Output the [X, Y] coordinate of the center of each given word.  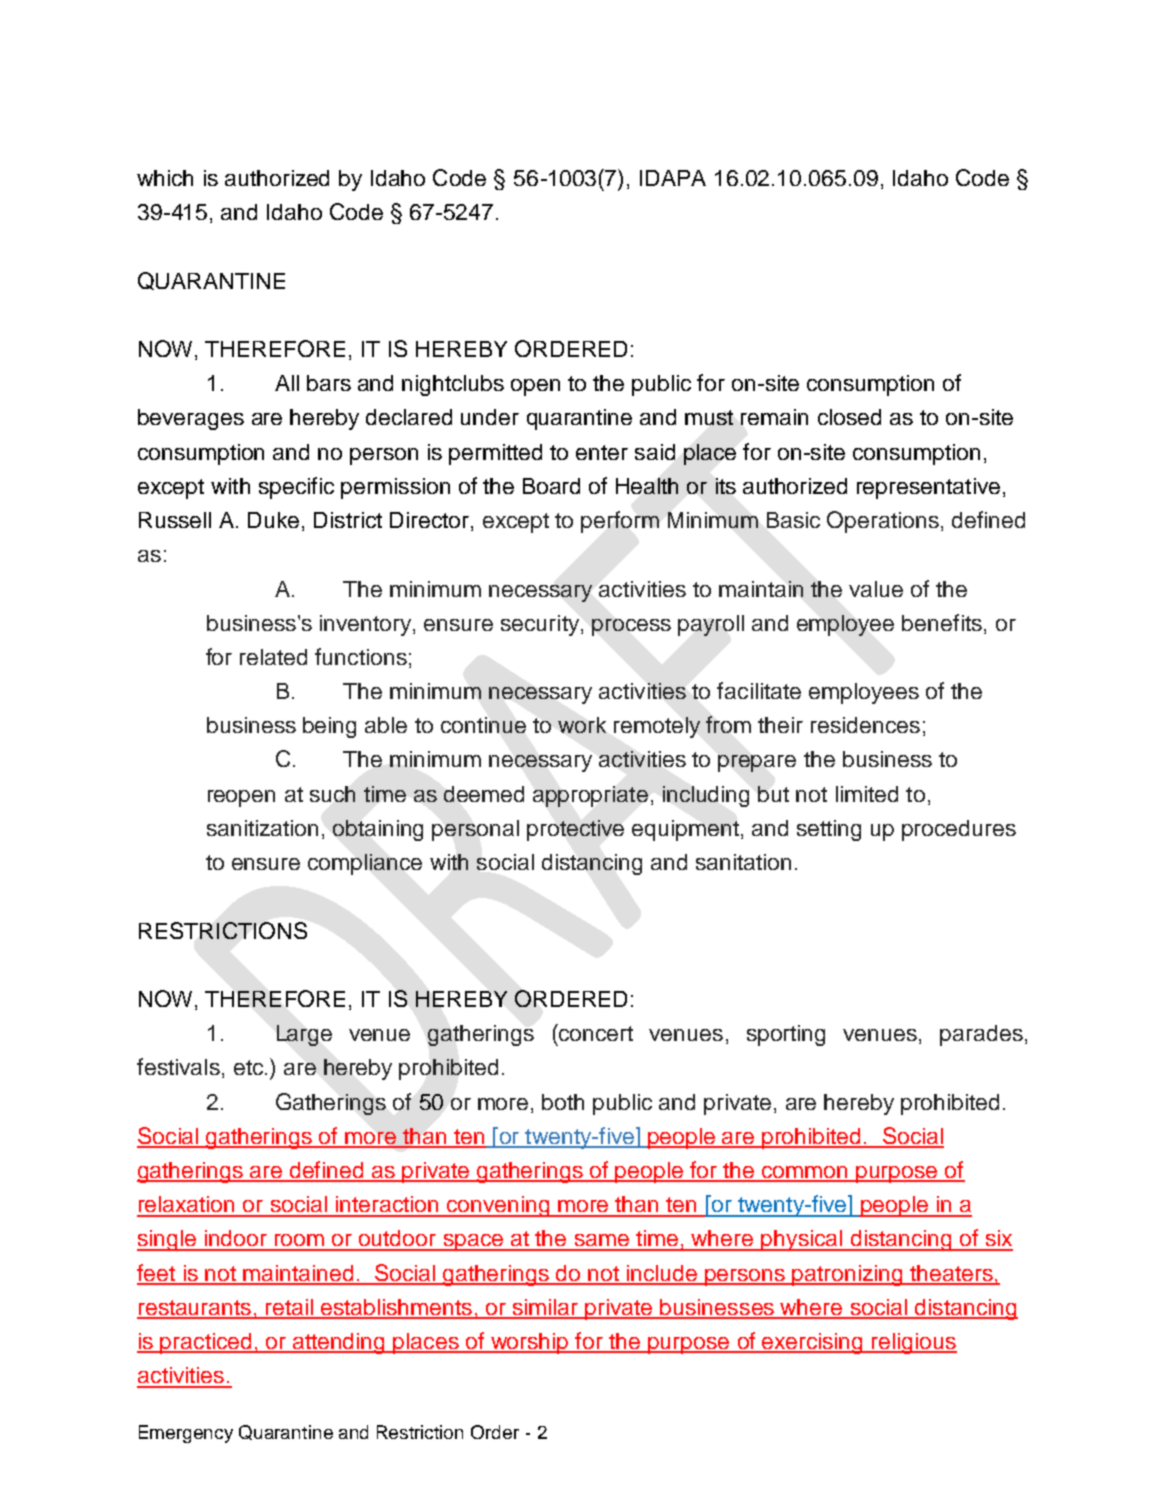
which [165, 178]
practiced [206, 1343]
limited [867, 794]
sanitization [262, 828]
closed [849, 417]
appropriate [590, 796]
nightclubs [453, 385]
